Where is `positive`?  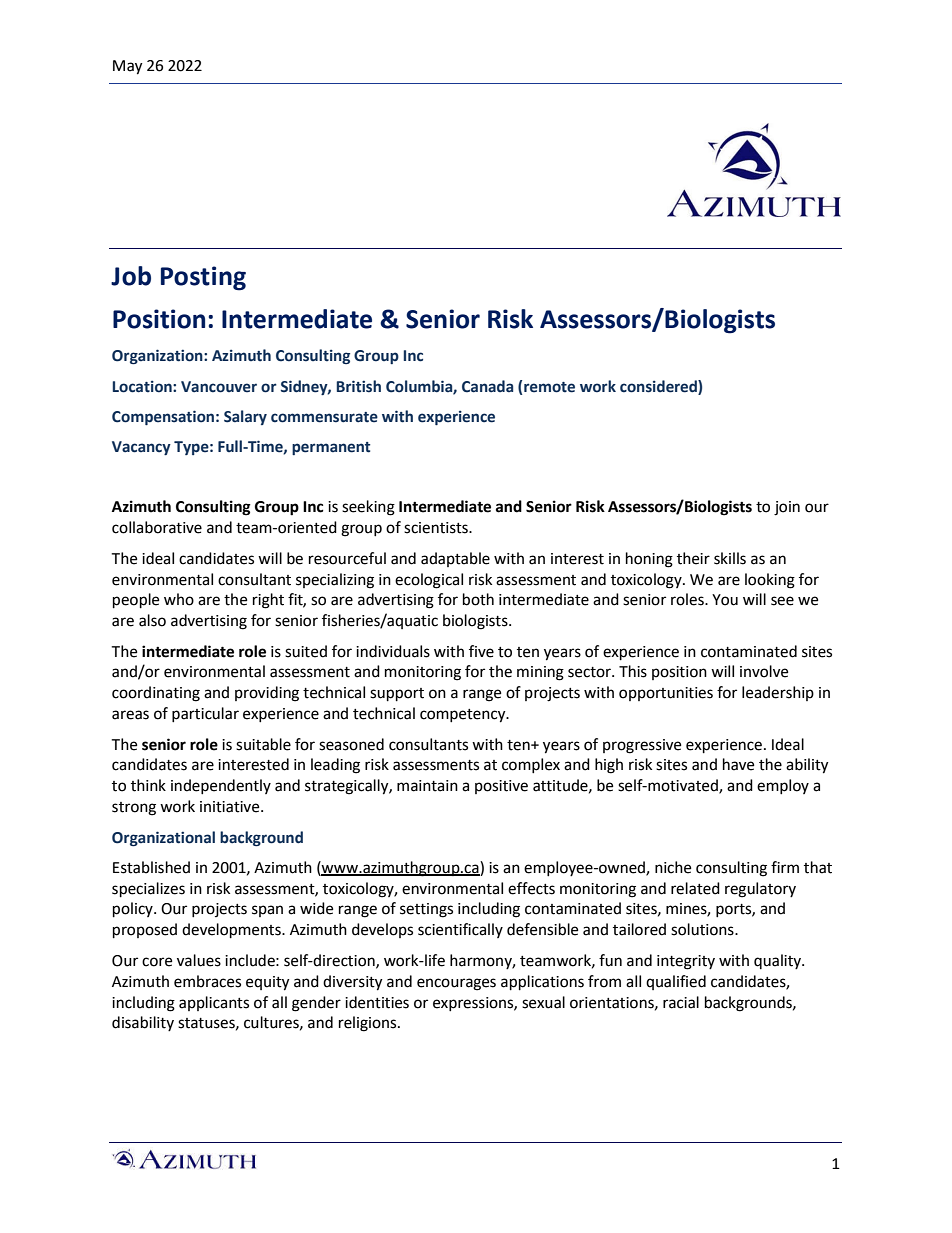
positive is located at coordinates (501, 787).
